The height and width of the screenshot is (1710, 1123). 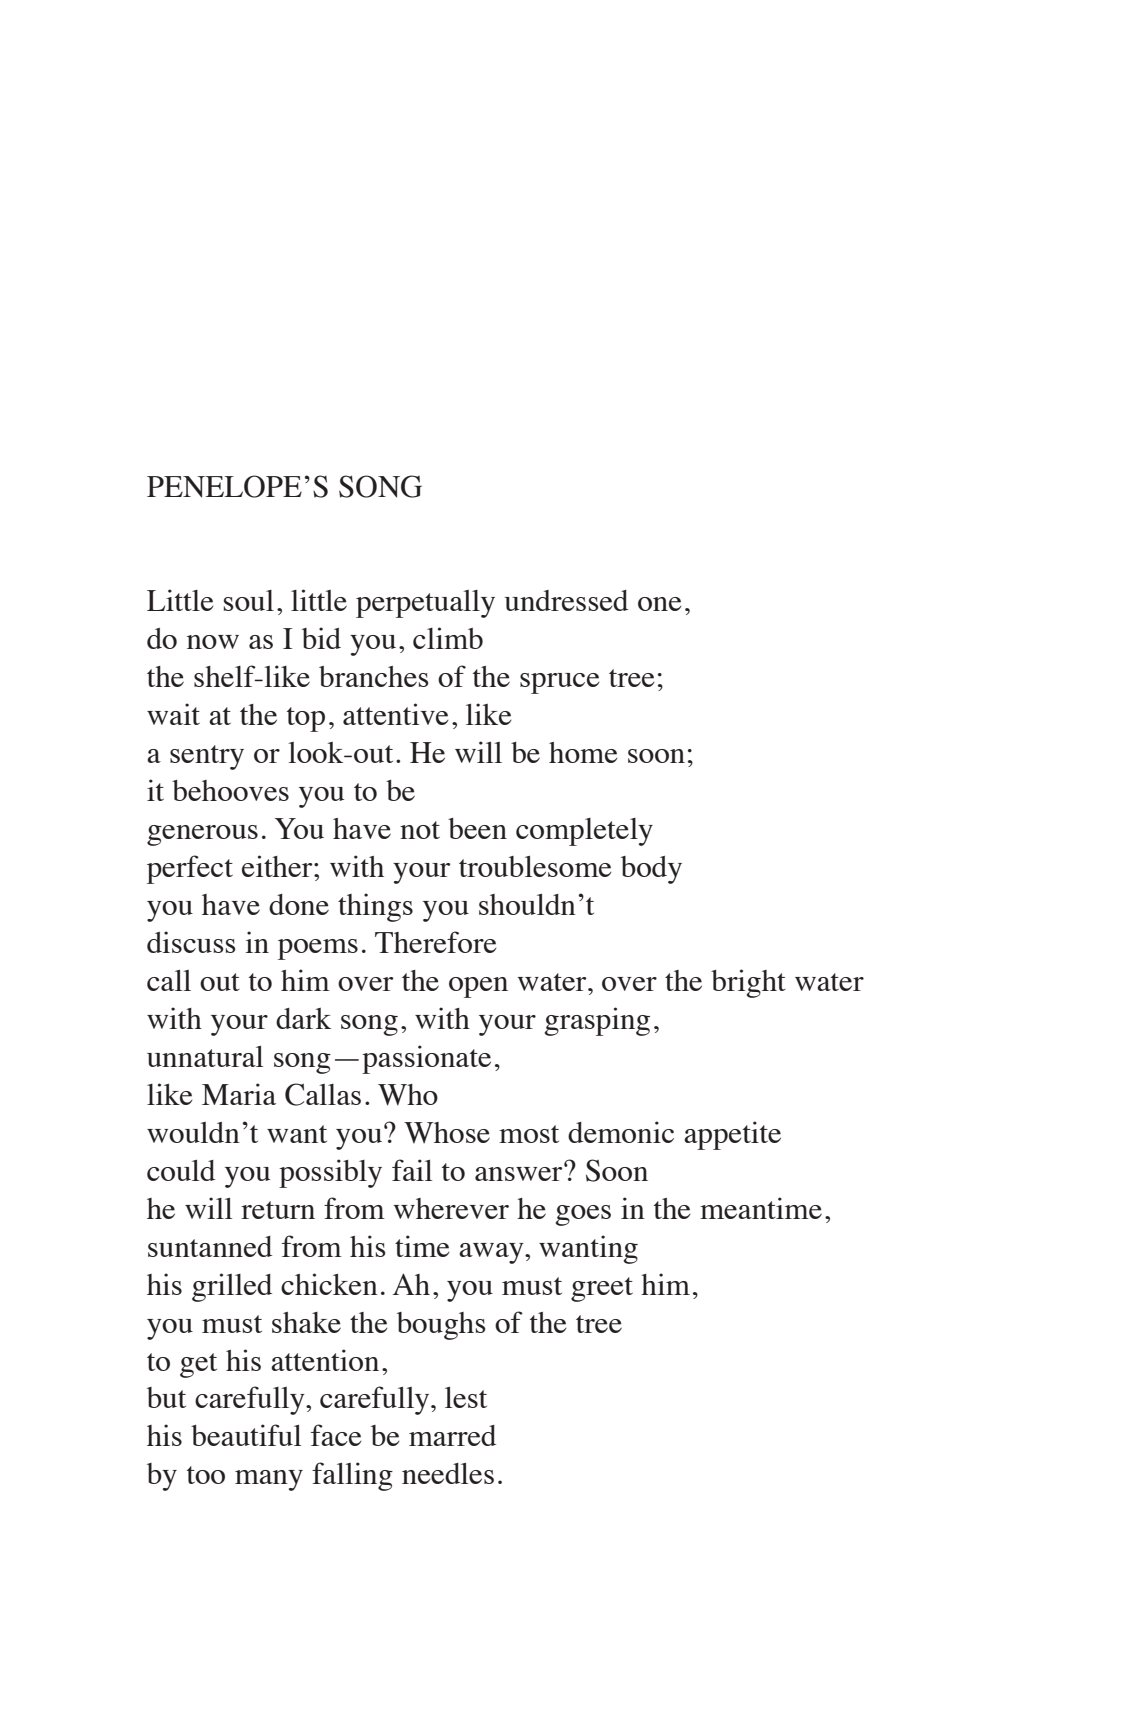 I want to click on unnatural, so click(x=205, y=1056).
